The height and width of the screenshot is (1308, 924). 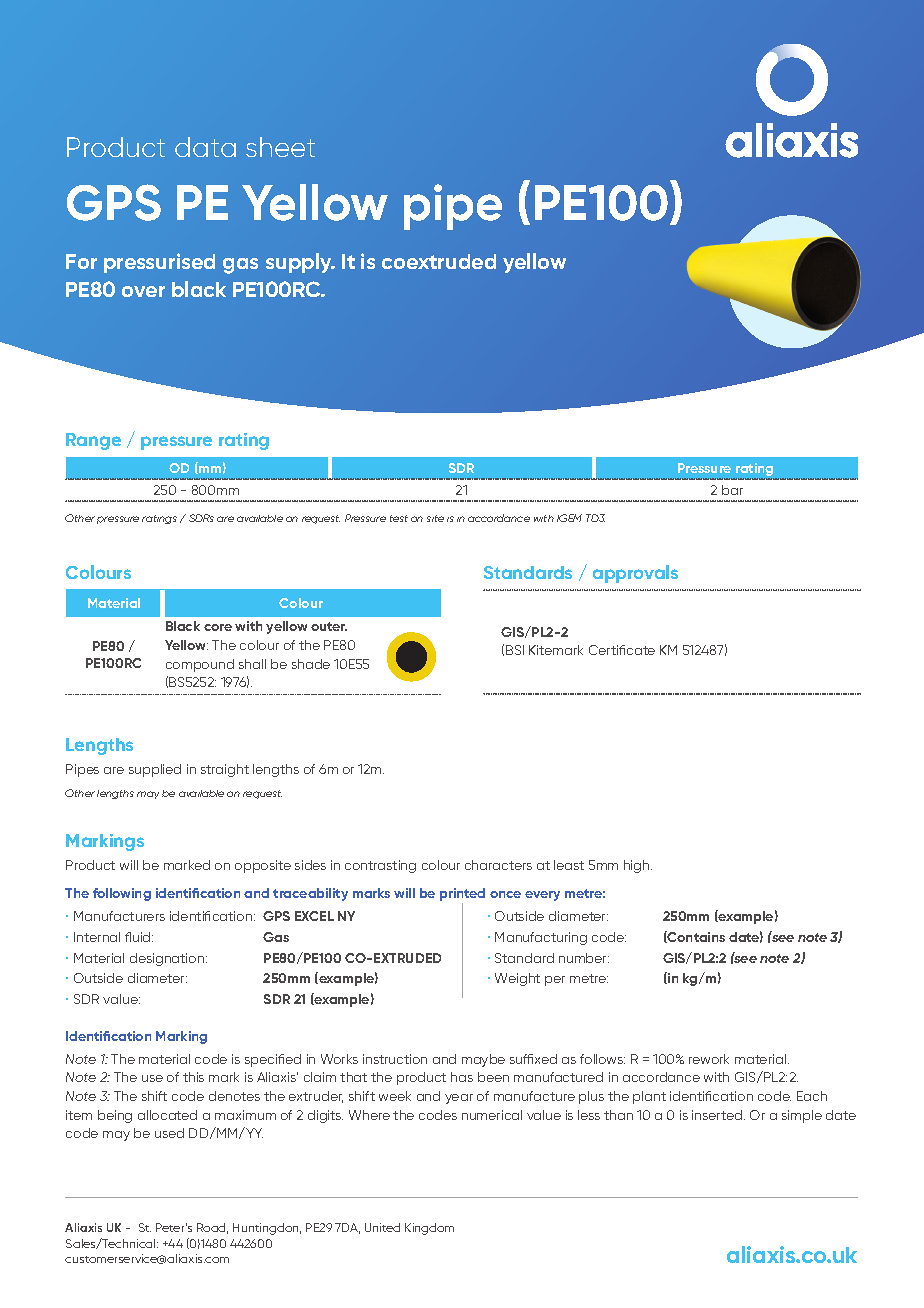 I want to click on data, so click(x=205, y=147).
